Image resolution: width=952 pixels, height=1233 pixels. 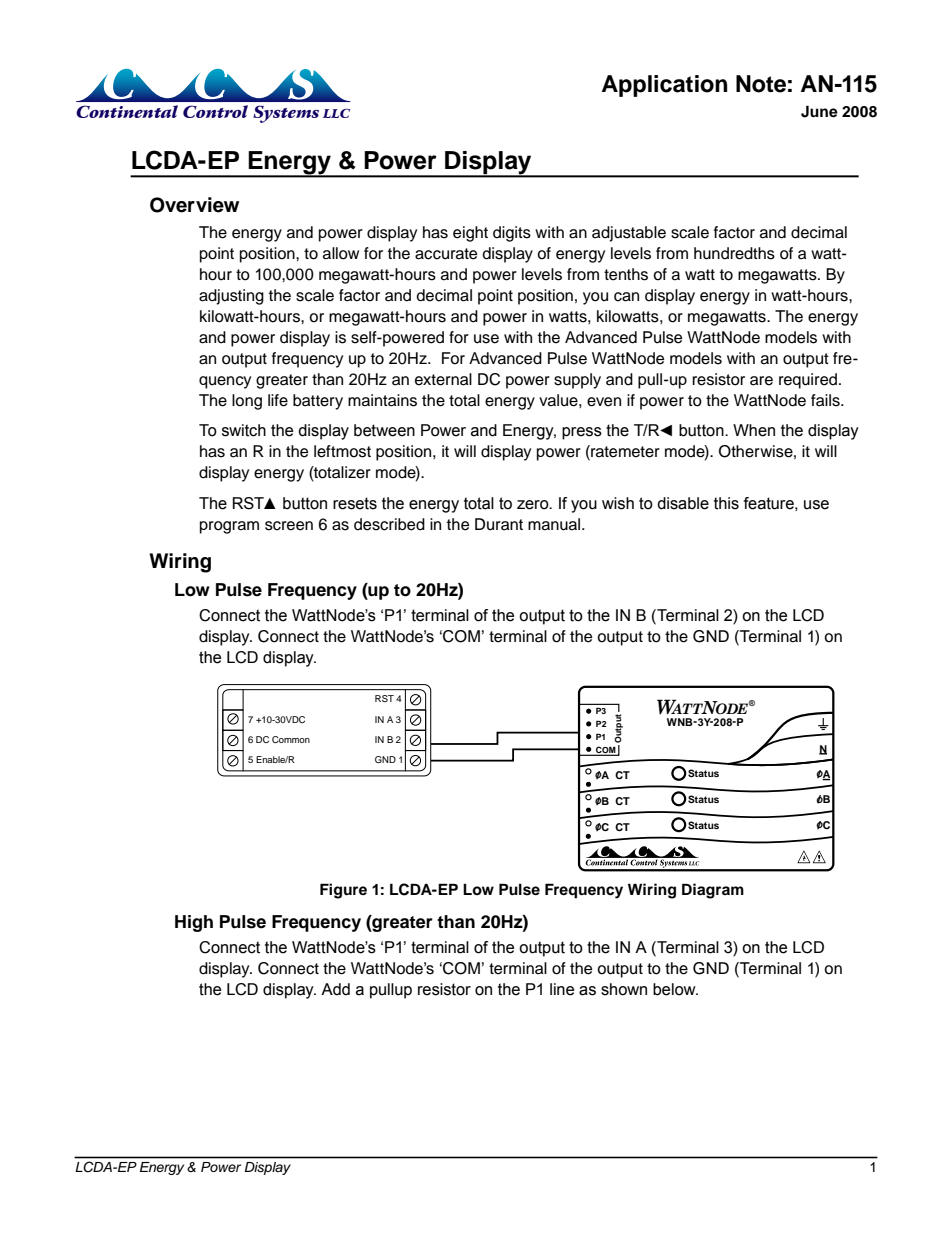 I want to click on this, so click(x=726, y=503).
